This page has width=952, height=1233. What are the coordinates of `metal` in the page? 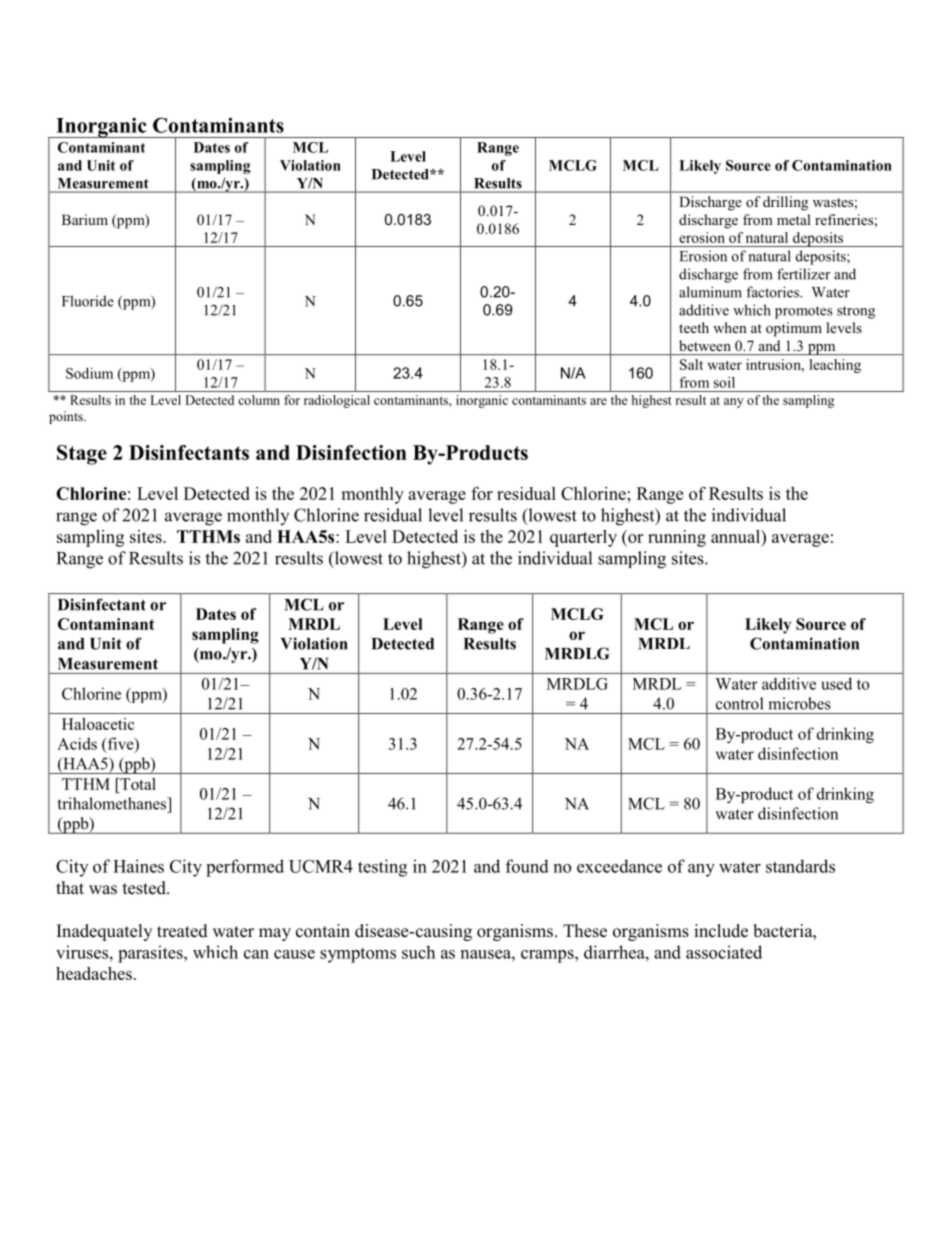 It's located at (794, 219).
